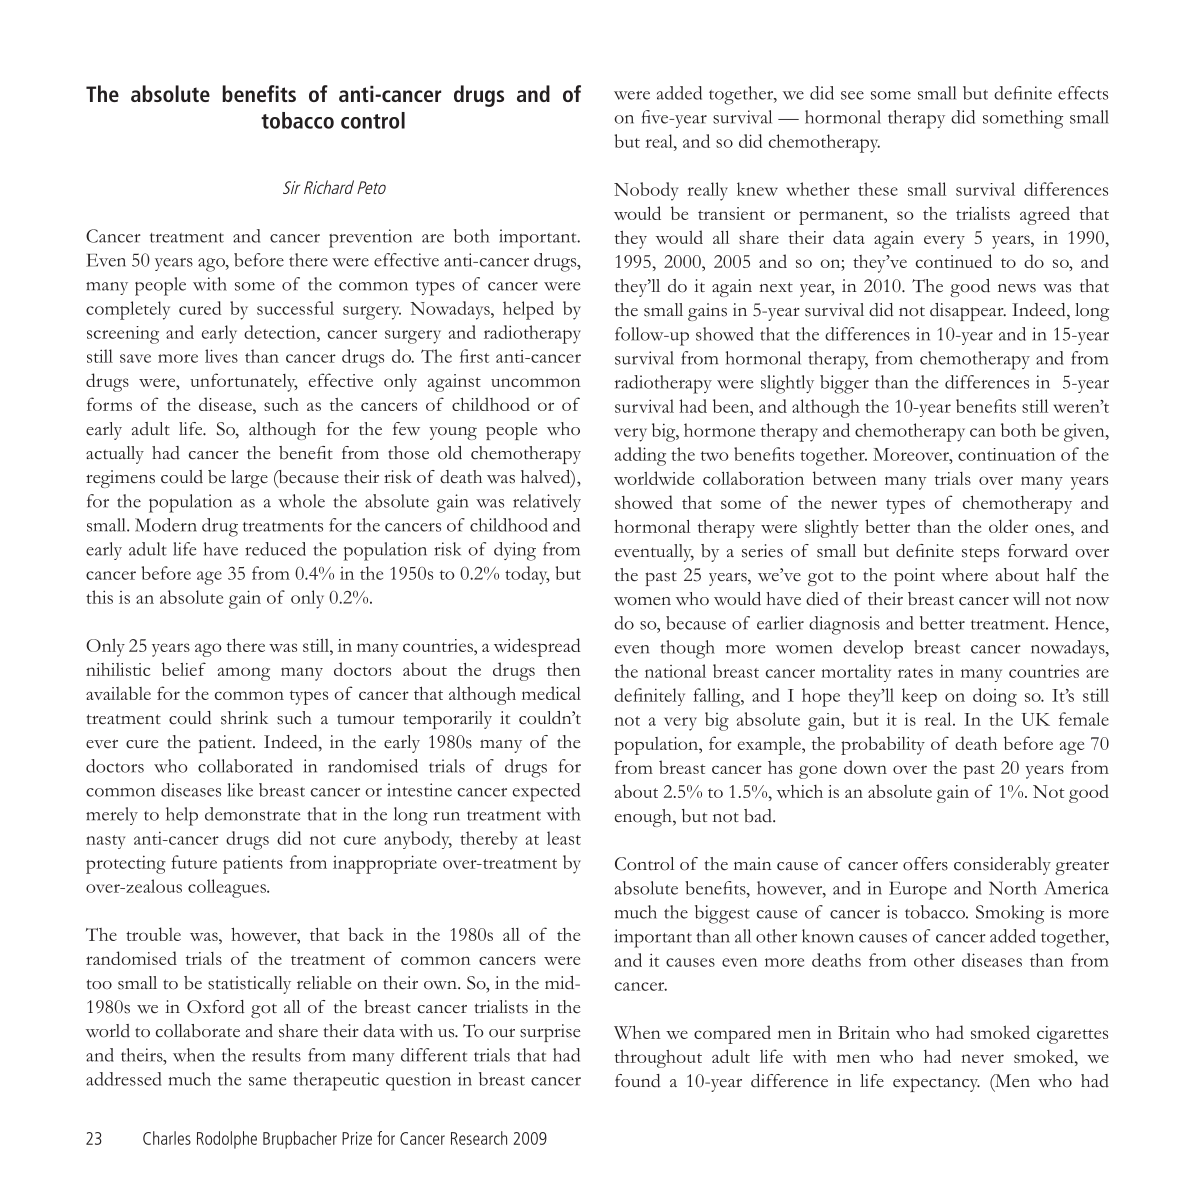 The height and width of the screenshot is (1195, 1195). I want to click on expectancy, so click(936, 1084).
